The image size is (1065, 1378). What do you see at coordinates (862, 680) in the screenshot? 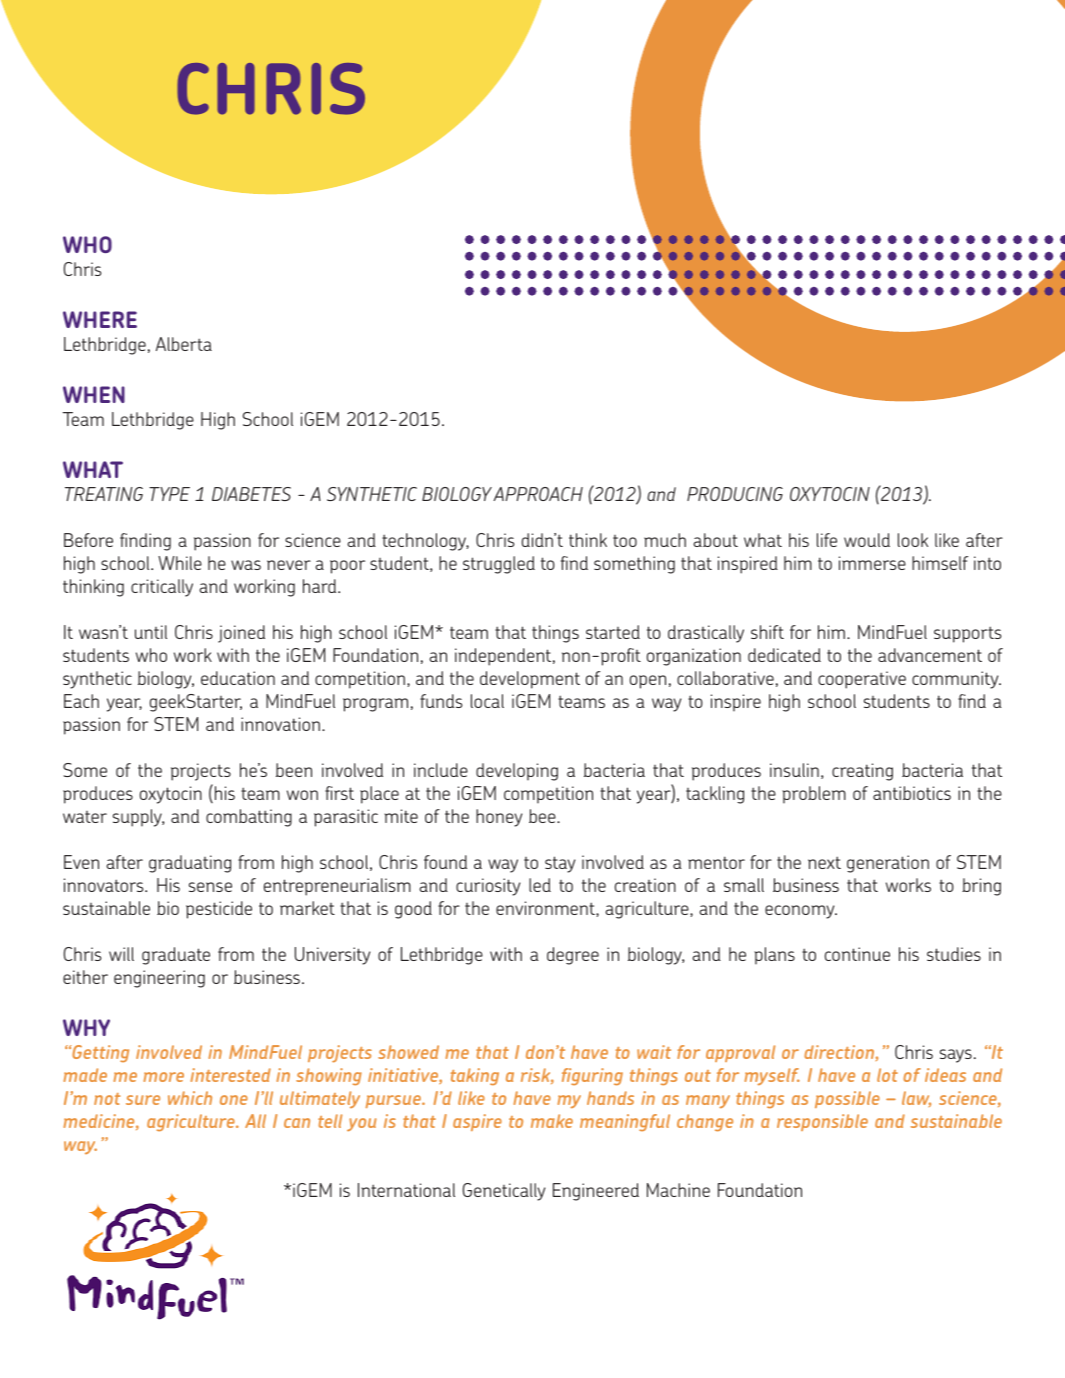
I see `cooperative` at bounding box center [862, 680].
